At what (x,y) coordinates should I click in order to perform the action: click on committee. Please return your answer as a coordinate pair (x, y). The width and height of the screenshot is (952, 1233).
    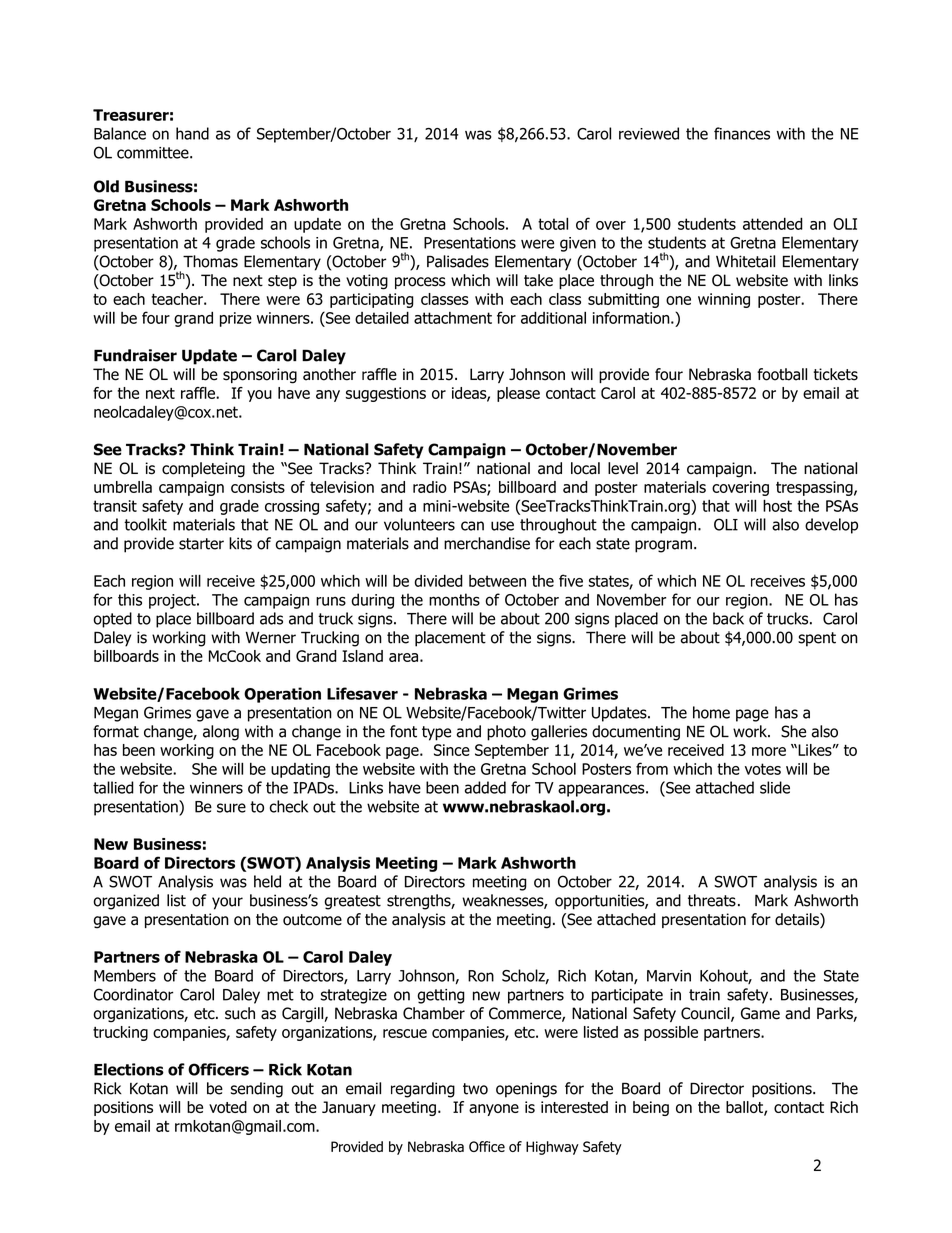
    Looking at the image, I should click on (154, 153).
